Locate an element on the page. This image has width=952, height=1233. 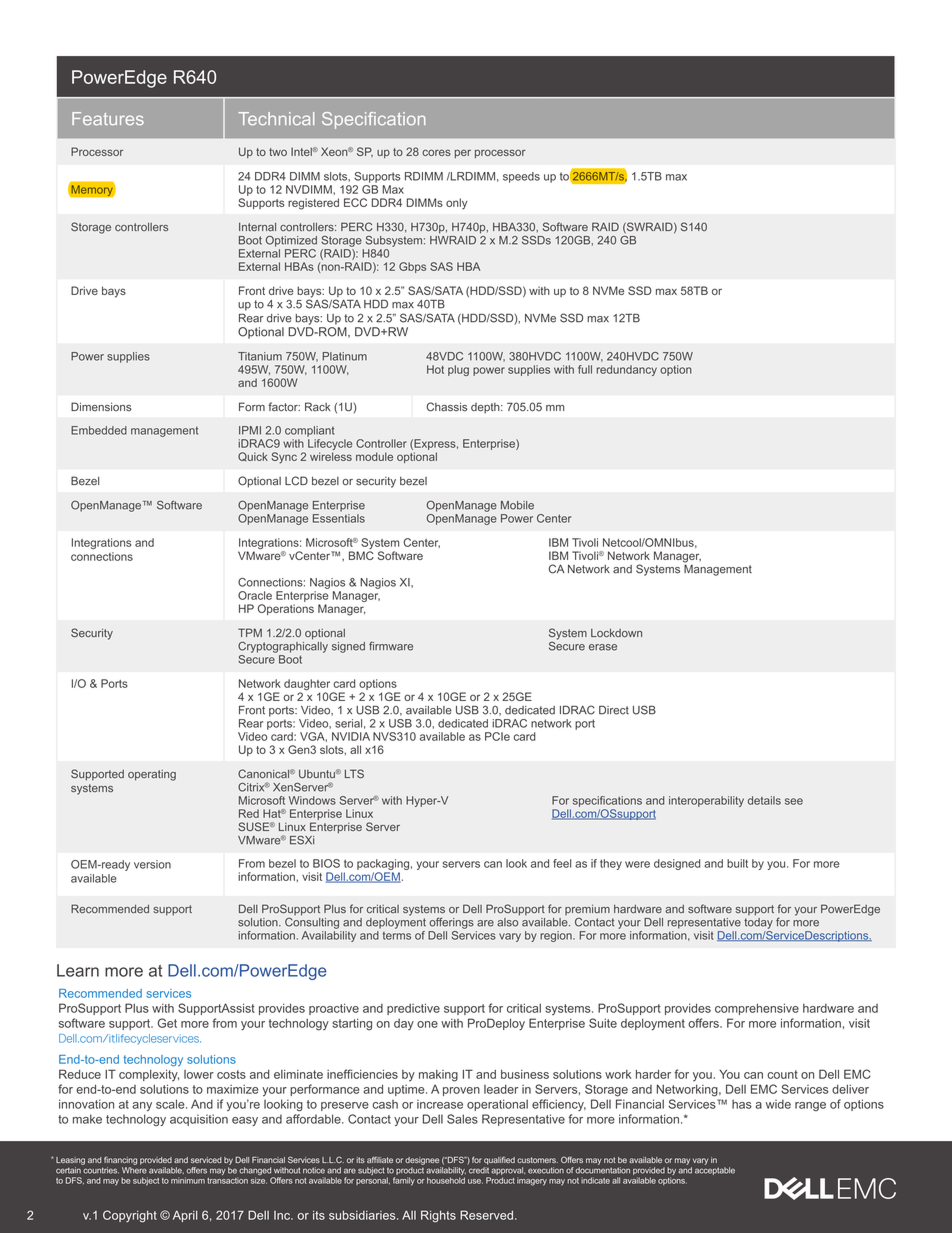
Mobile is located at coordinates (517, 505).
